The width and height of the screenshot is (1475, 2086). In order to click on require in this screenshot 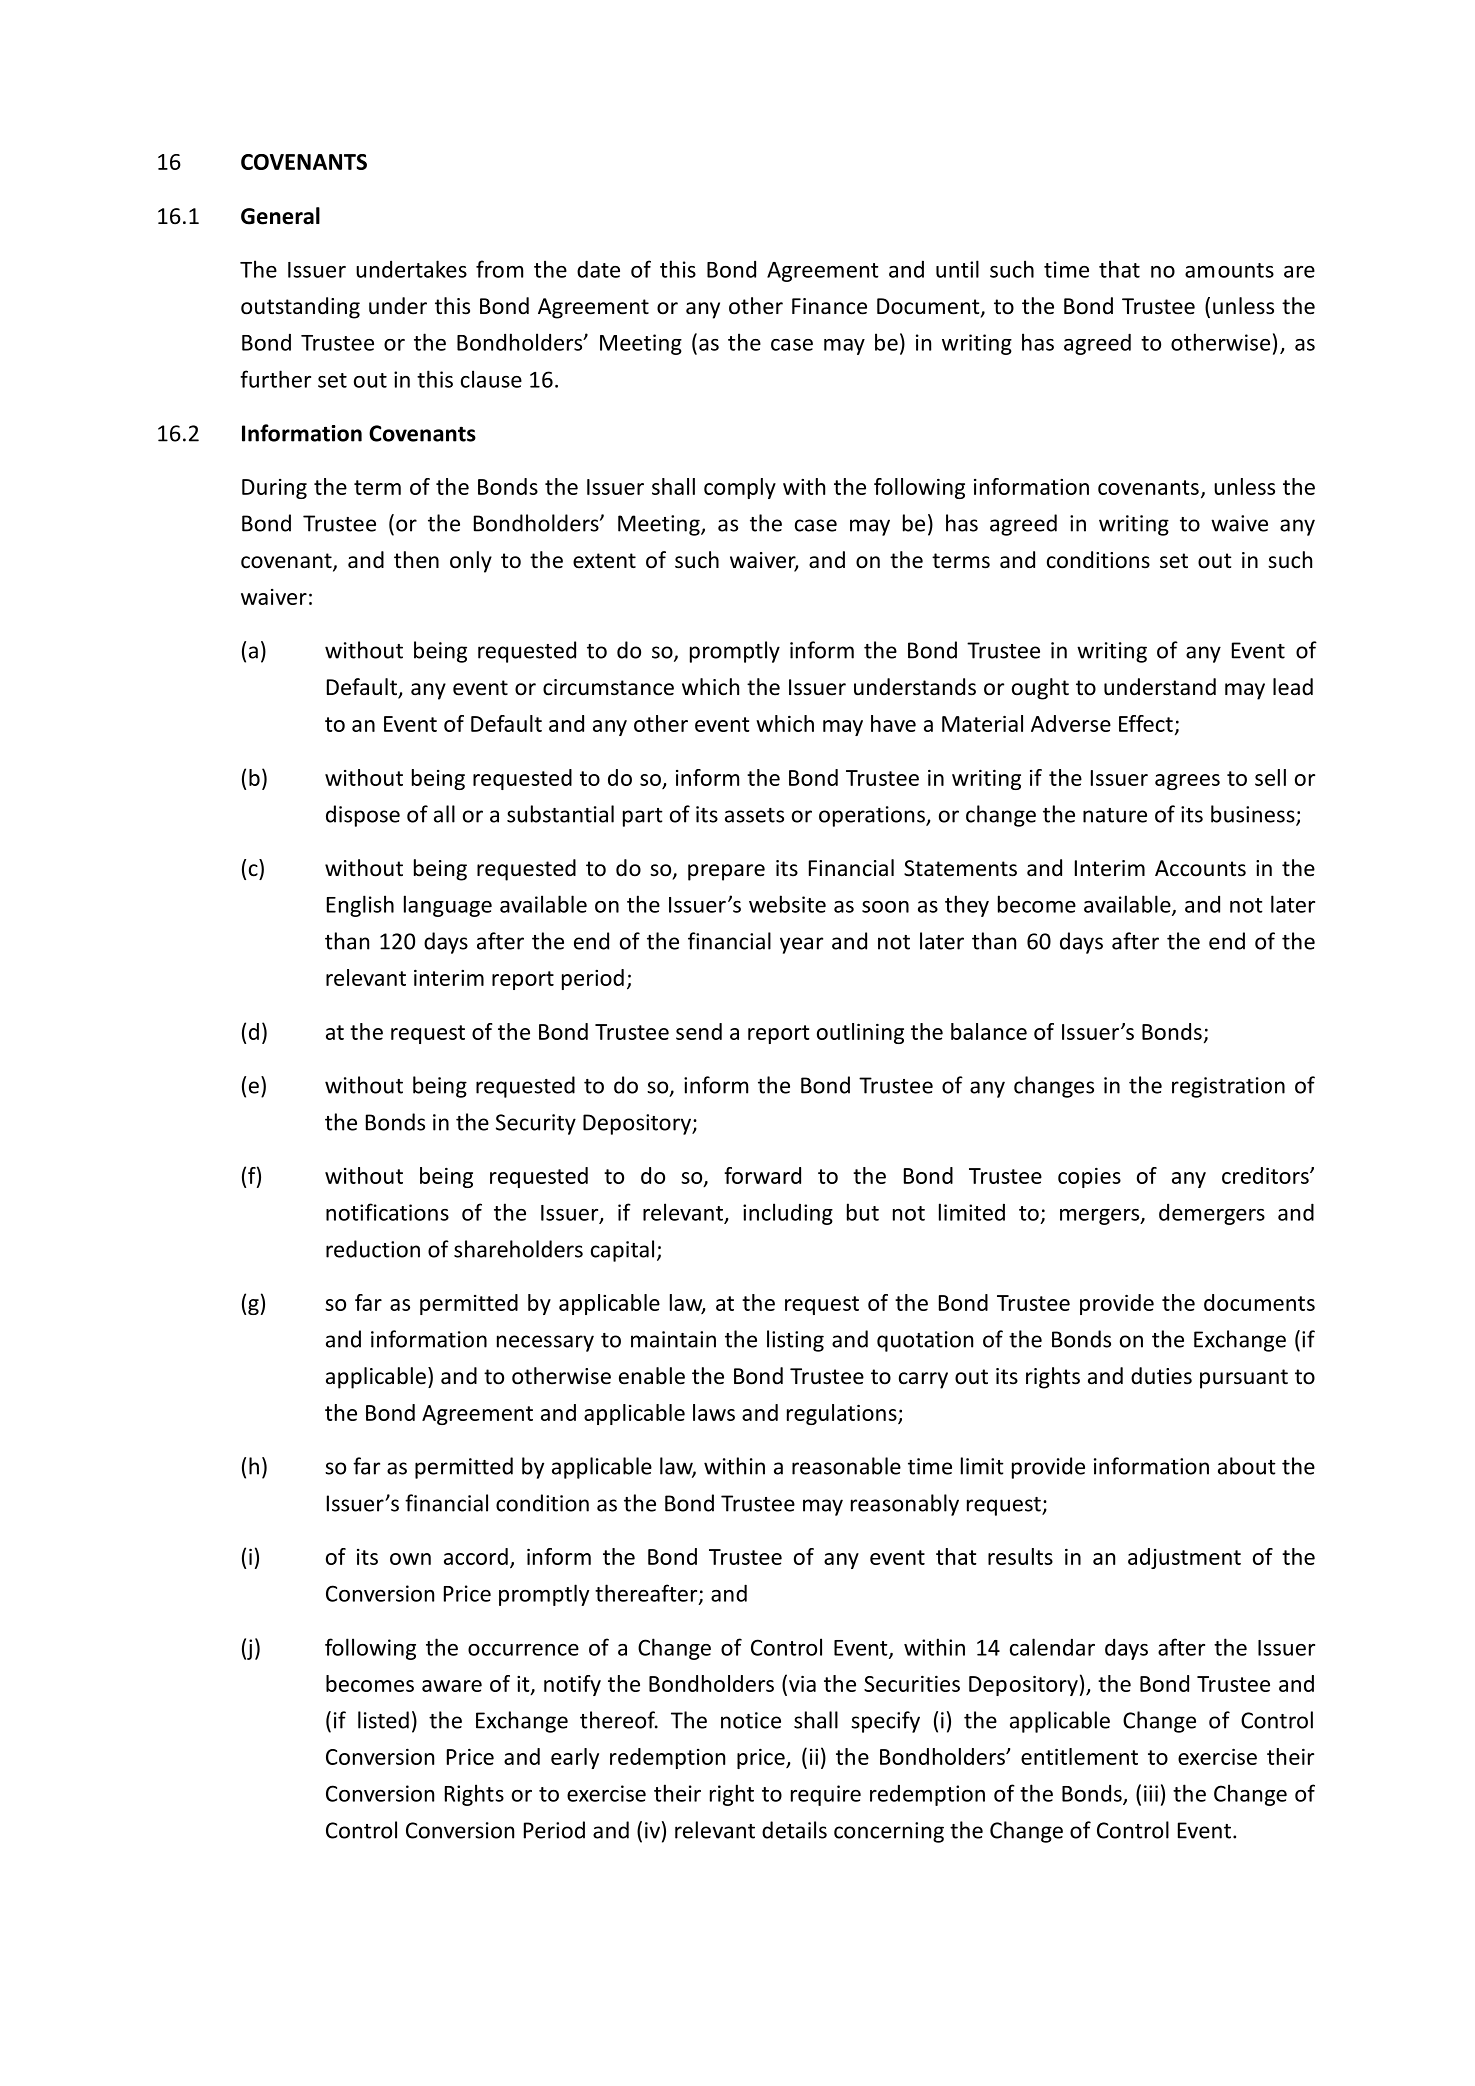, I will do `click(826, 1795)`.
